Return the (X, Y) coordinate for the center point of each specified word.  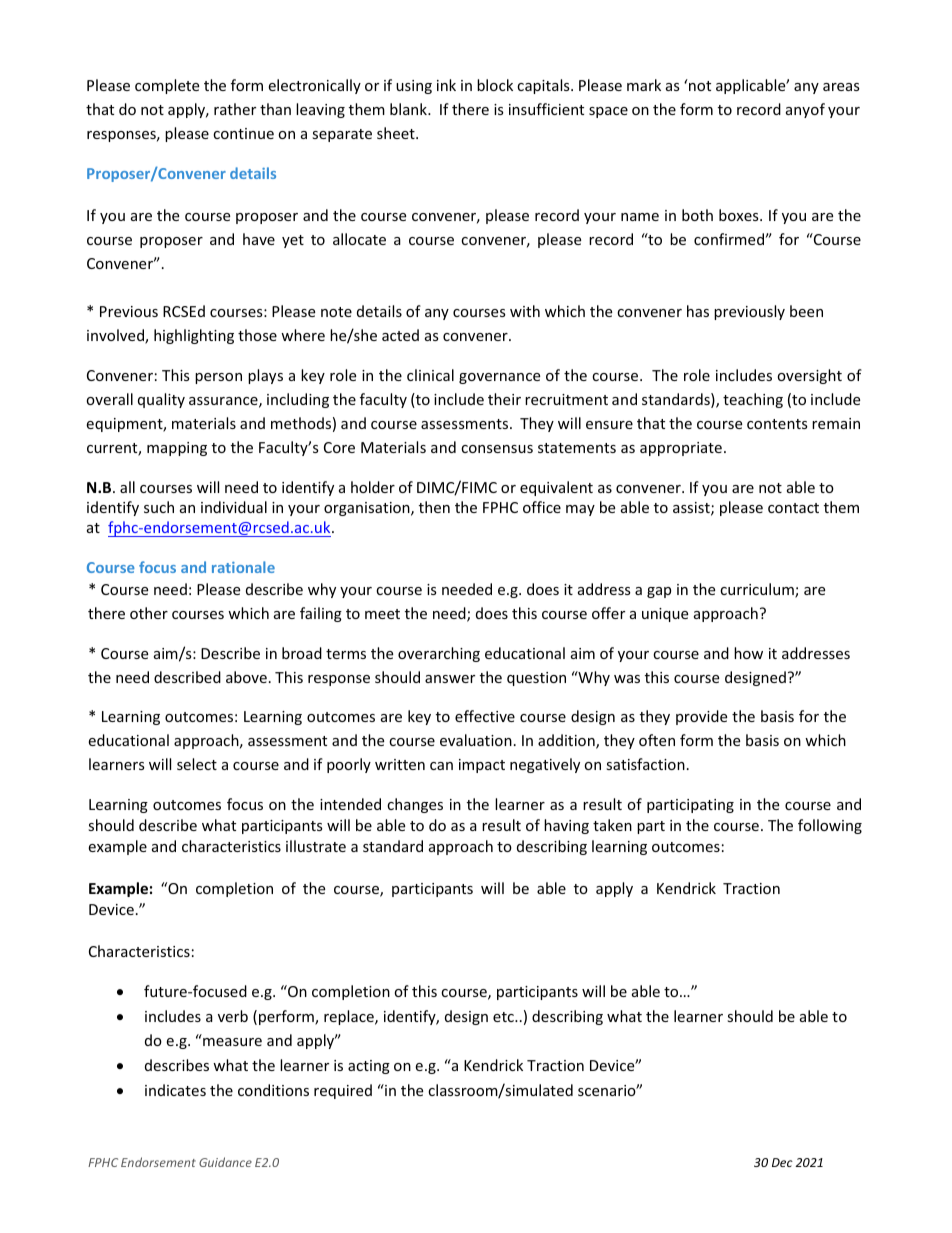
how (748, 653)
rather (235, 109)
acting (369, 1067)
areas (841, 87)
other (149, 613)
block (495, 85)
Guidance (225, 1162)
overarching (439, 654)
